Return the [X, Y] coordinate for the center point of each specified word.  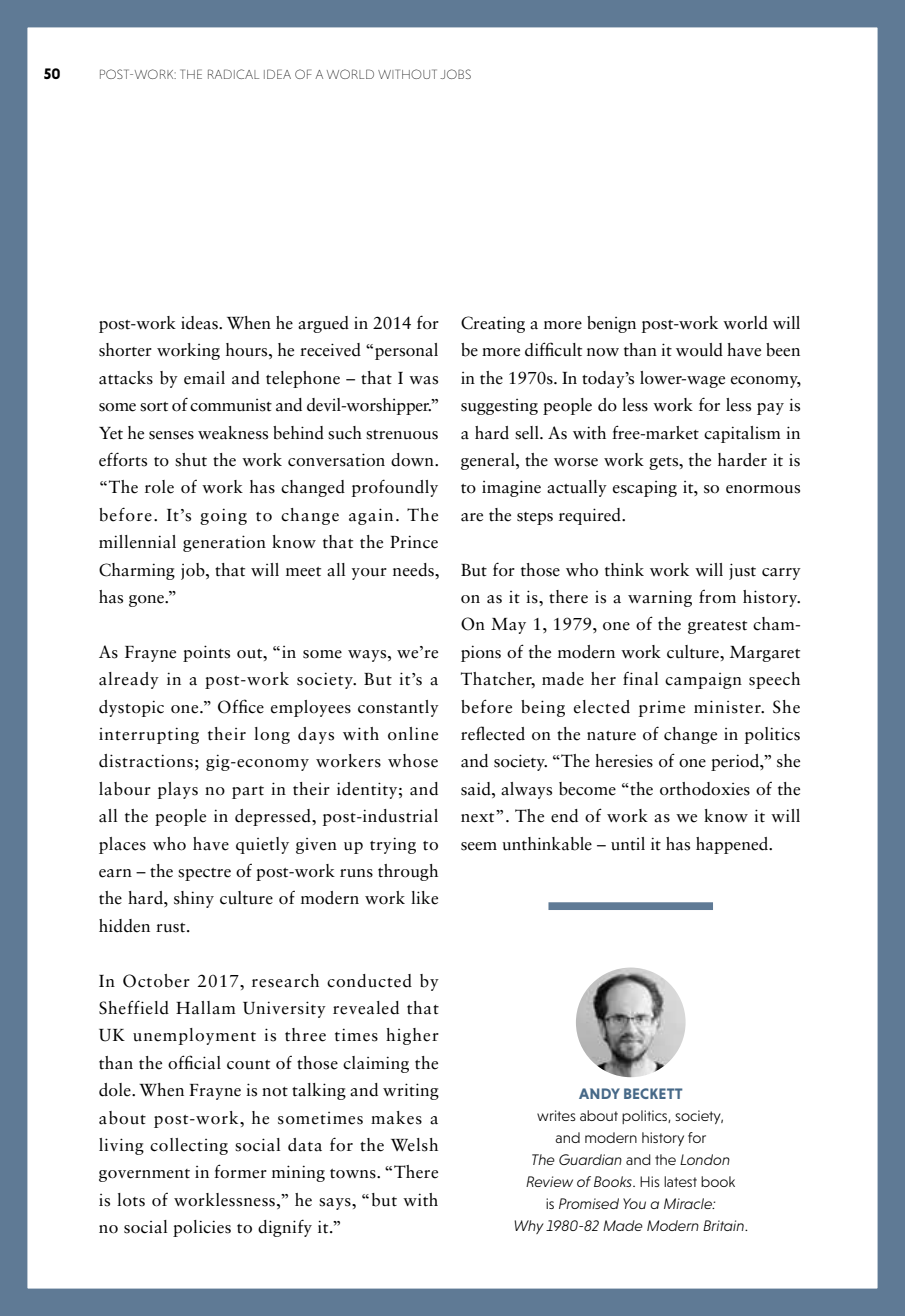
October [156, 981]
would [699, 350]
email [204, 378]
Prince [414, 542]
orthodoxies [705, 789]
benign [611, 324]
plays [178, 790]
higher [412, 1036]
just [742, 571]
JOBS [455, 74]
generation [224, 543]
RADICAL [233, 74]
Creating [493, 324]
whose [413, 761]
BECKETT [653, 1093]
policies [202, 1228]
